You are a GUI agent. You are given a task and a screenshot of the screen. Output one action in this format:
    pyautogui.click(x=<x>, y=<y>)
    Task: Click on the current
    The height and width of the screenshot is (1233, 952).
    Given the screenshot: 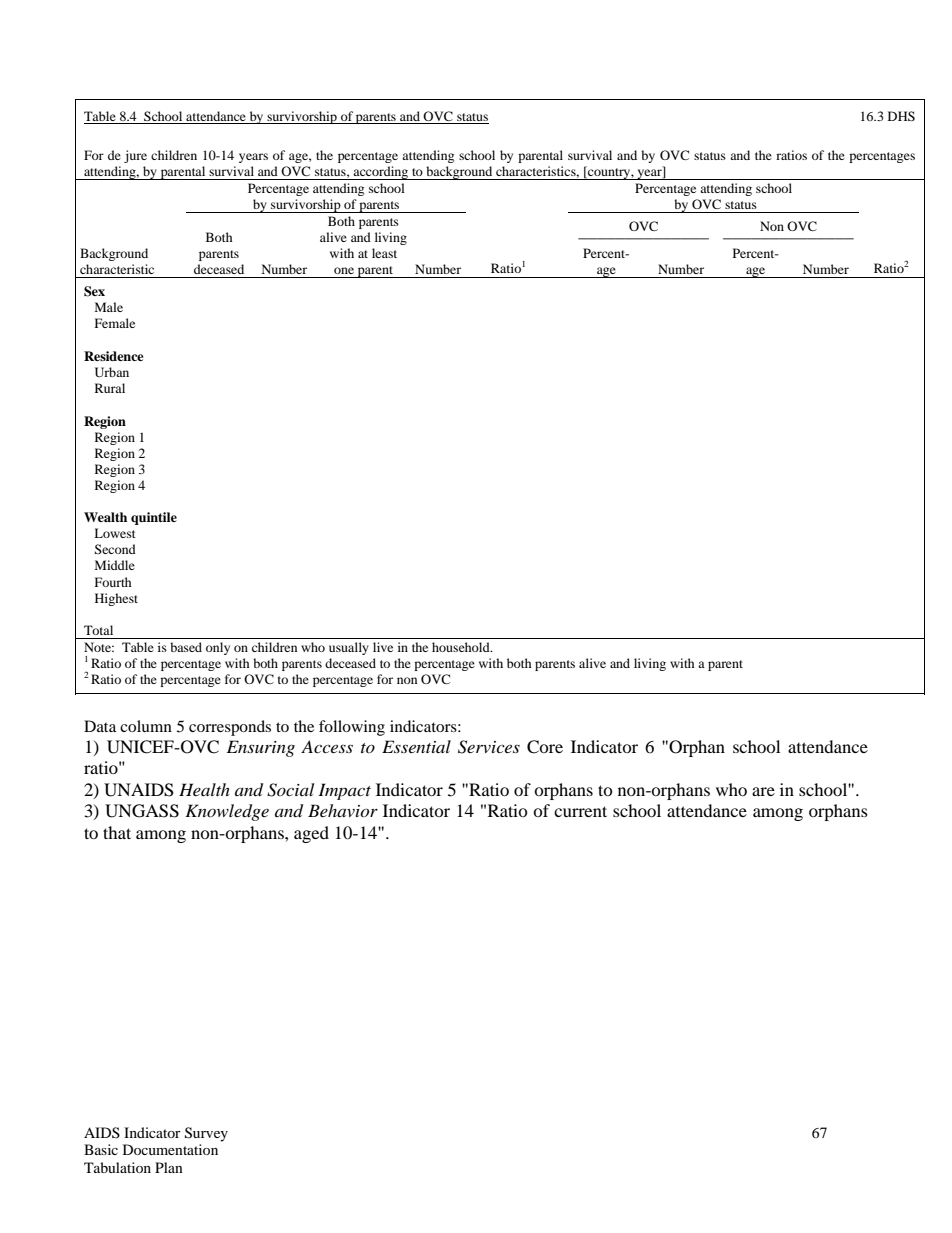 What is the action you would take?
    pyautogui.click(x=580, y=811)
